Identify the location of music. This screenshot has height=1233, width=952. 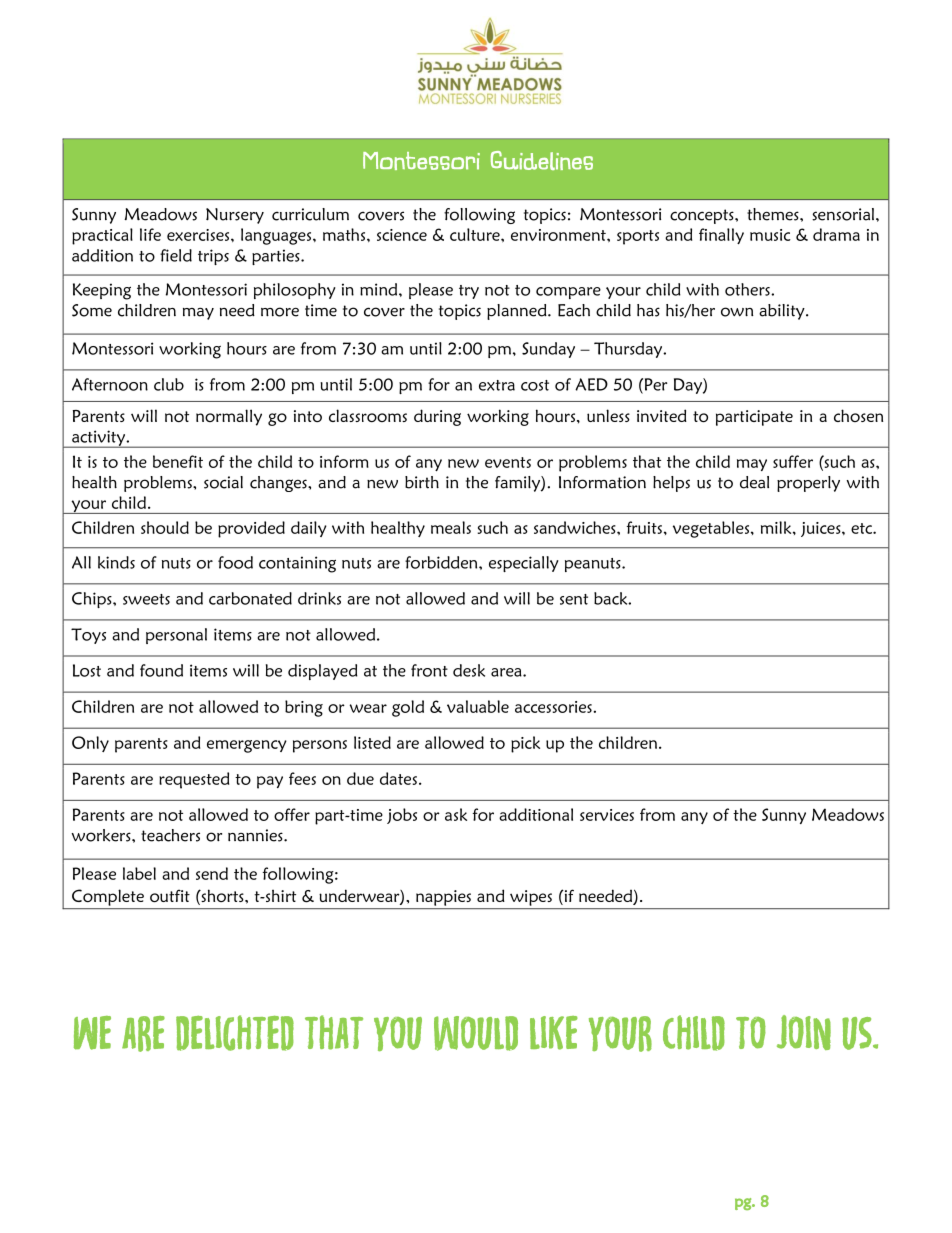
(770, 235).
